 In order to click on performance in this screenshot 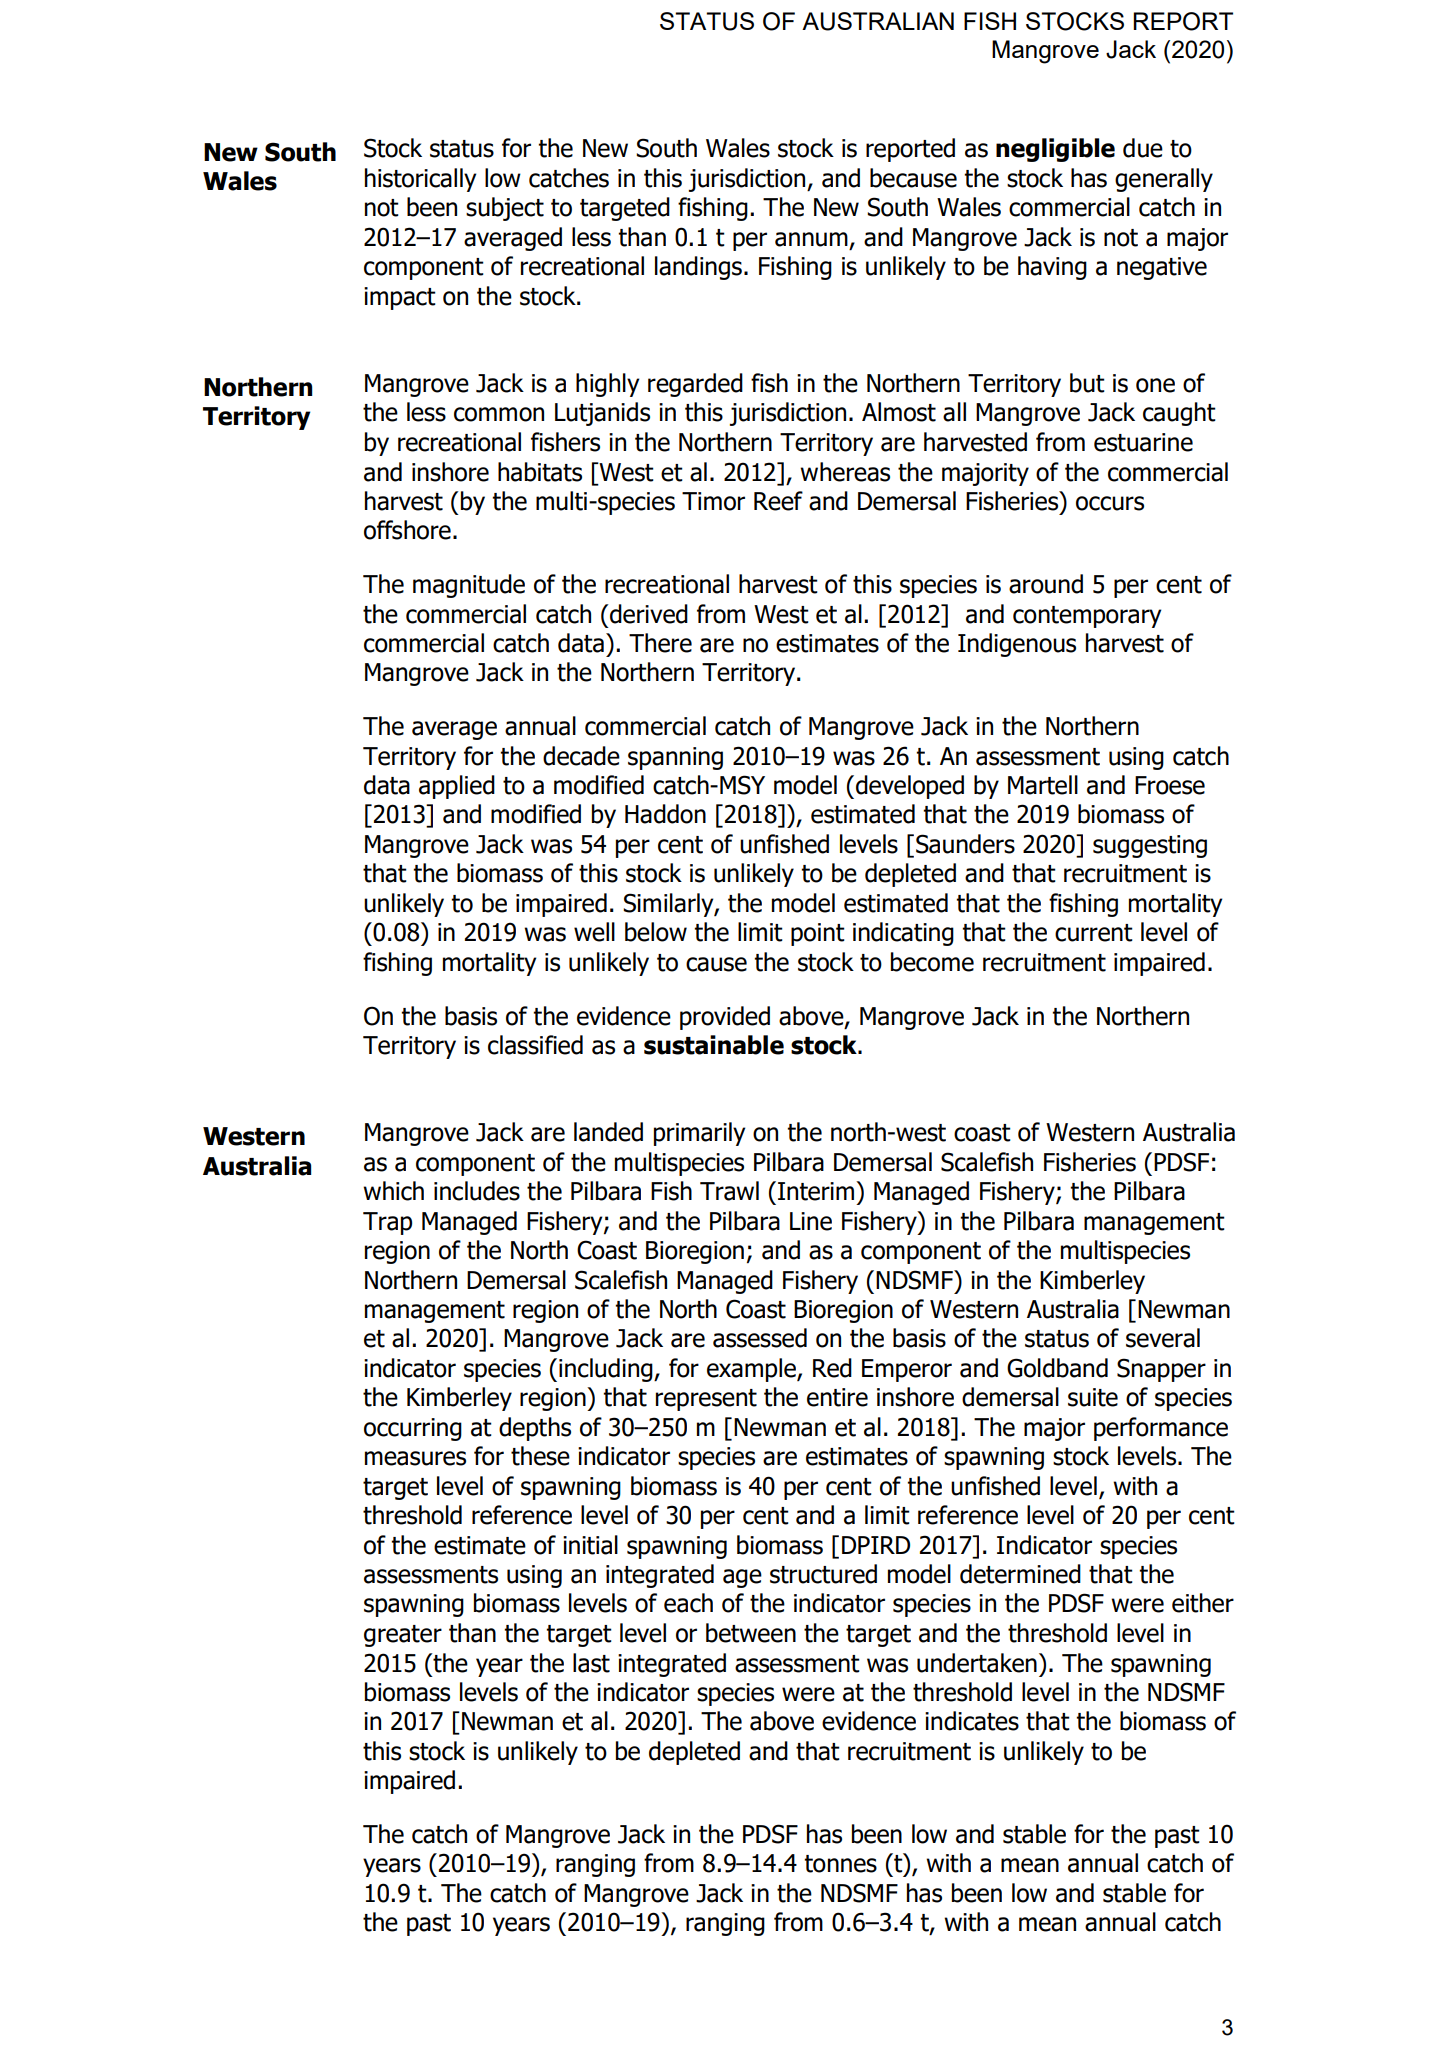, I will do `click(1161, 1429)`.
